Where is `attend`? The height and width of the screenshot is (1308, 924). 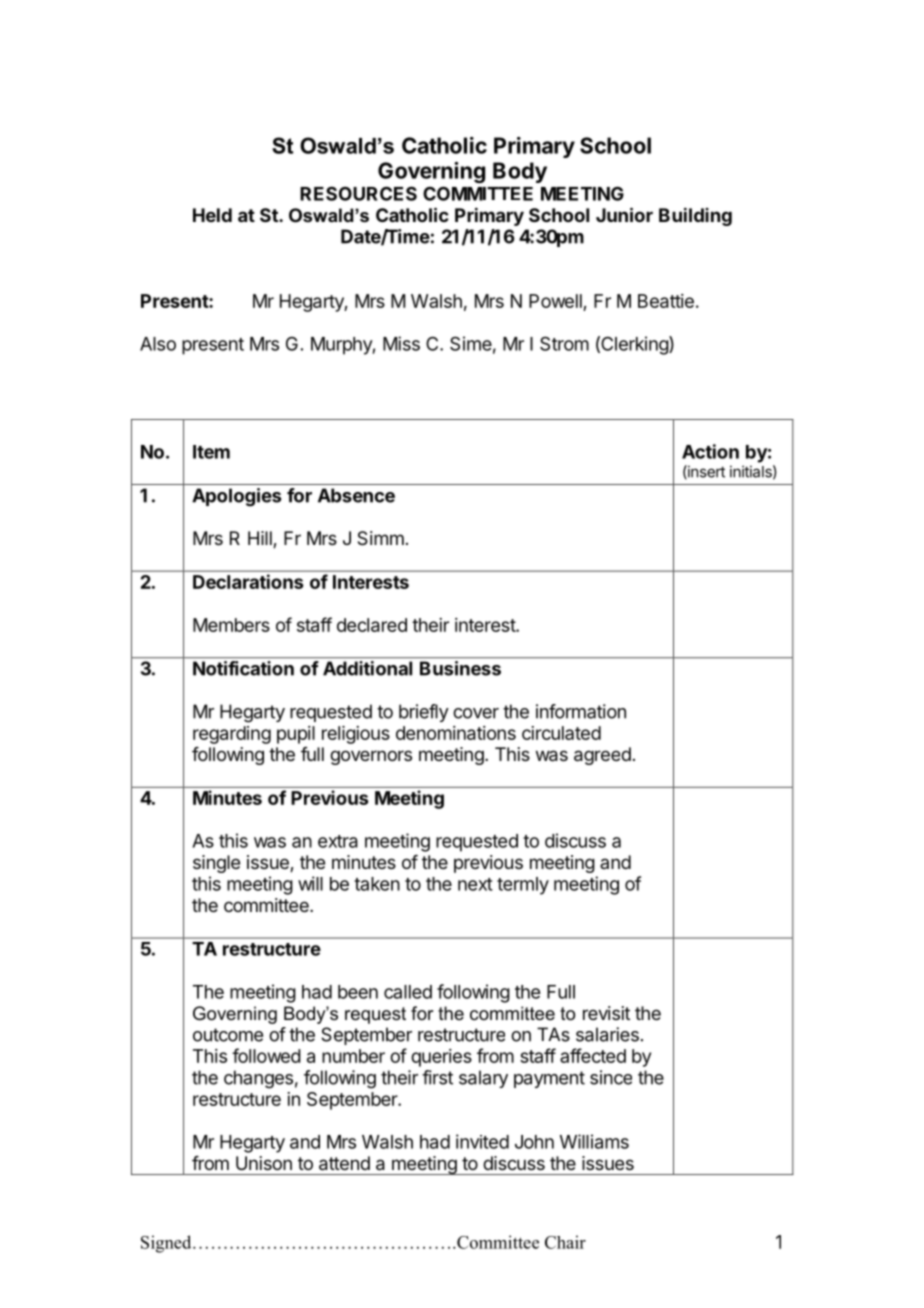
attend is located at coordinates (344, 1163).
